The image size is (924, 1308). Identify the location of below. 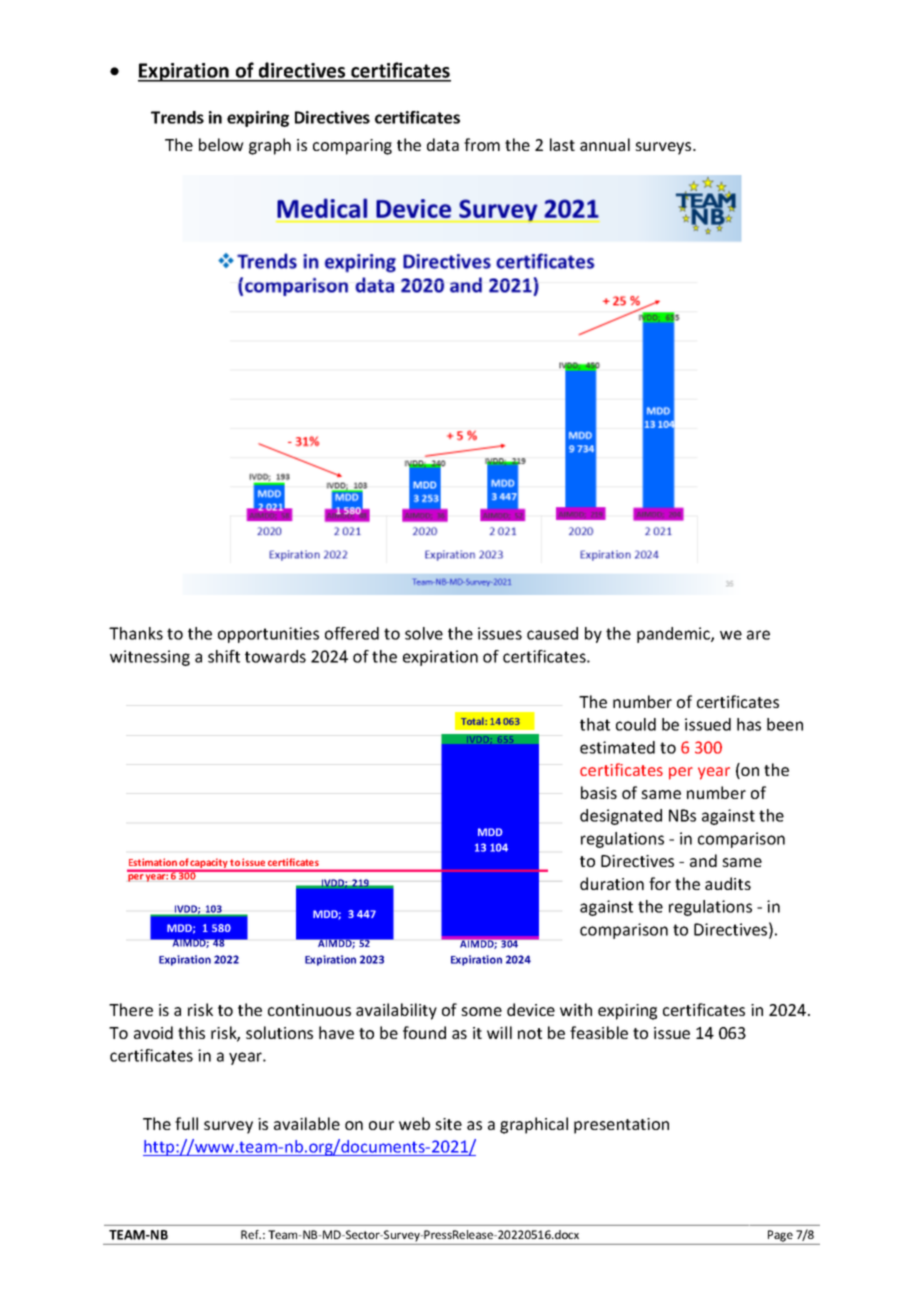
(221, 144).
